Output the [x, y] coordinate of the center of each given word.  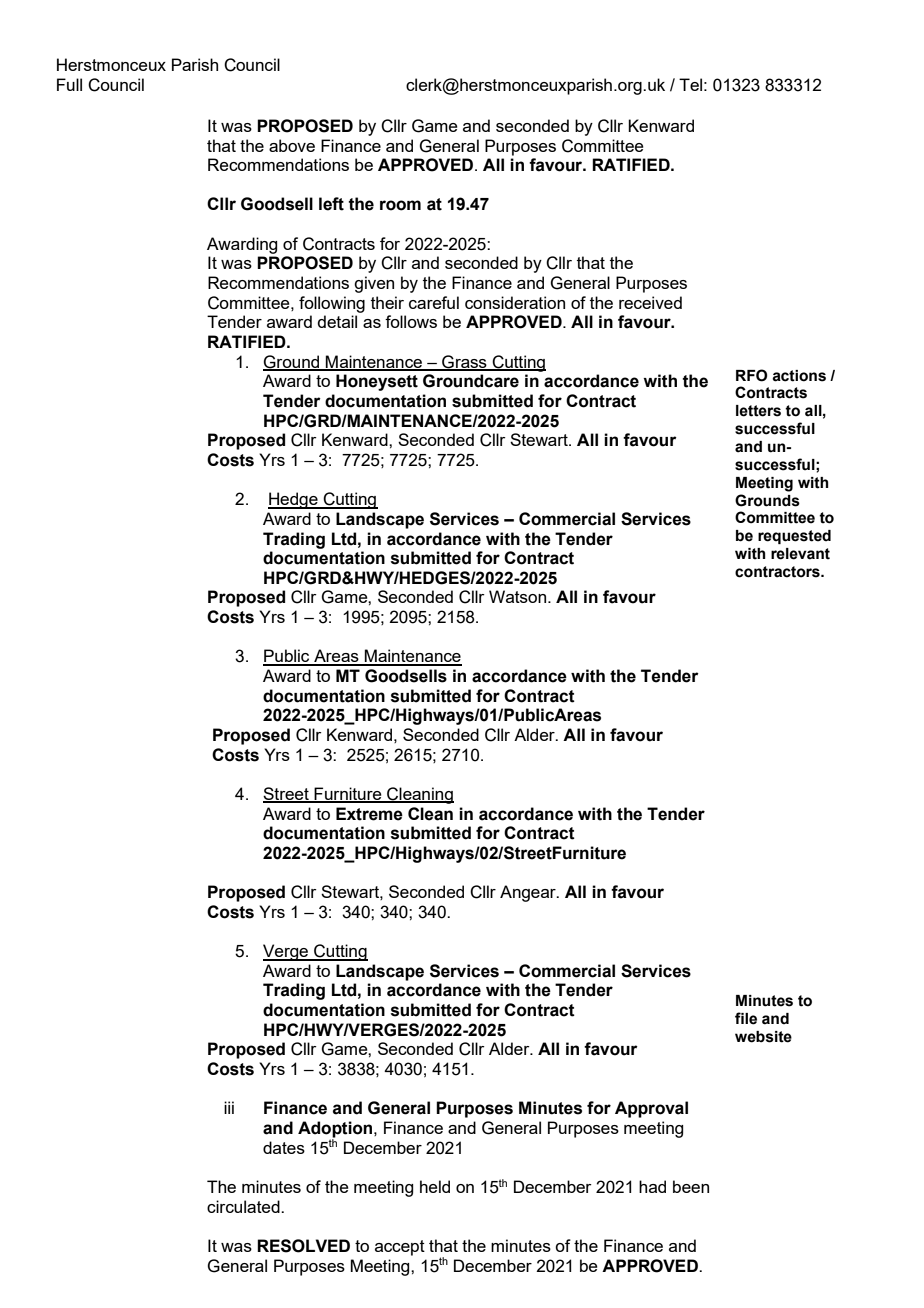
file [746, 1018]
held [435, 1186]
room [400, 205]
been [691, 1186]
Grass [464, 362]
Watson [519, 596]
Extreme [369, 814]
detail [337, 321]
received [650, 302]
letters [758, 411]
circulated [244, 1206]
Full [69, 84]
